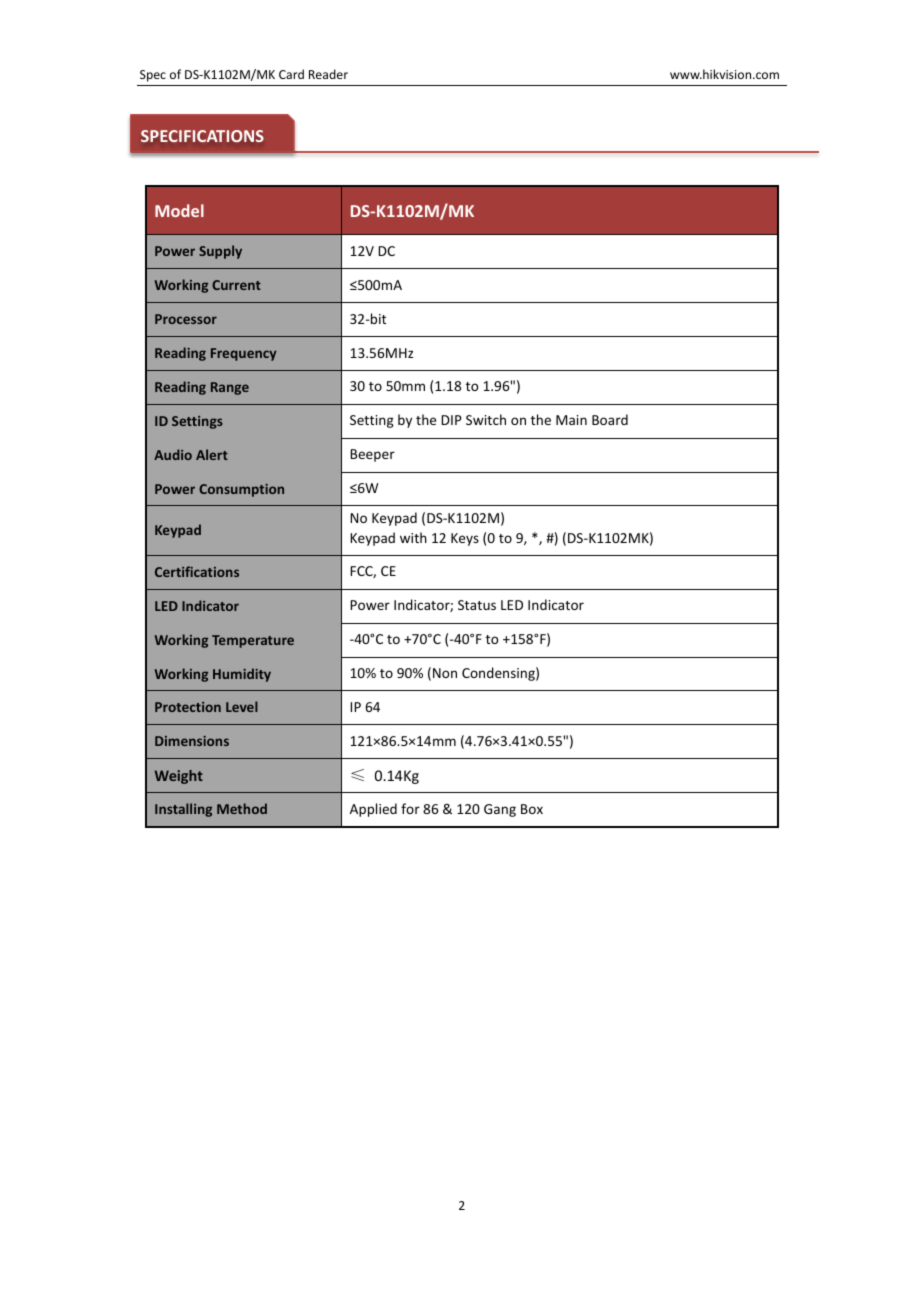  I want to click on Supply, so click(220, 252).
